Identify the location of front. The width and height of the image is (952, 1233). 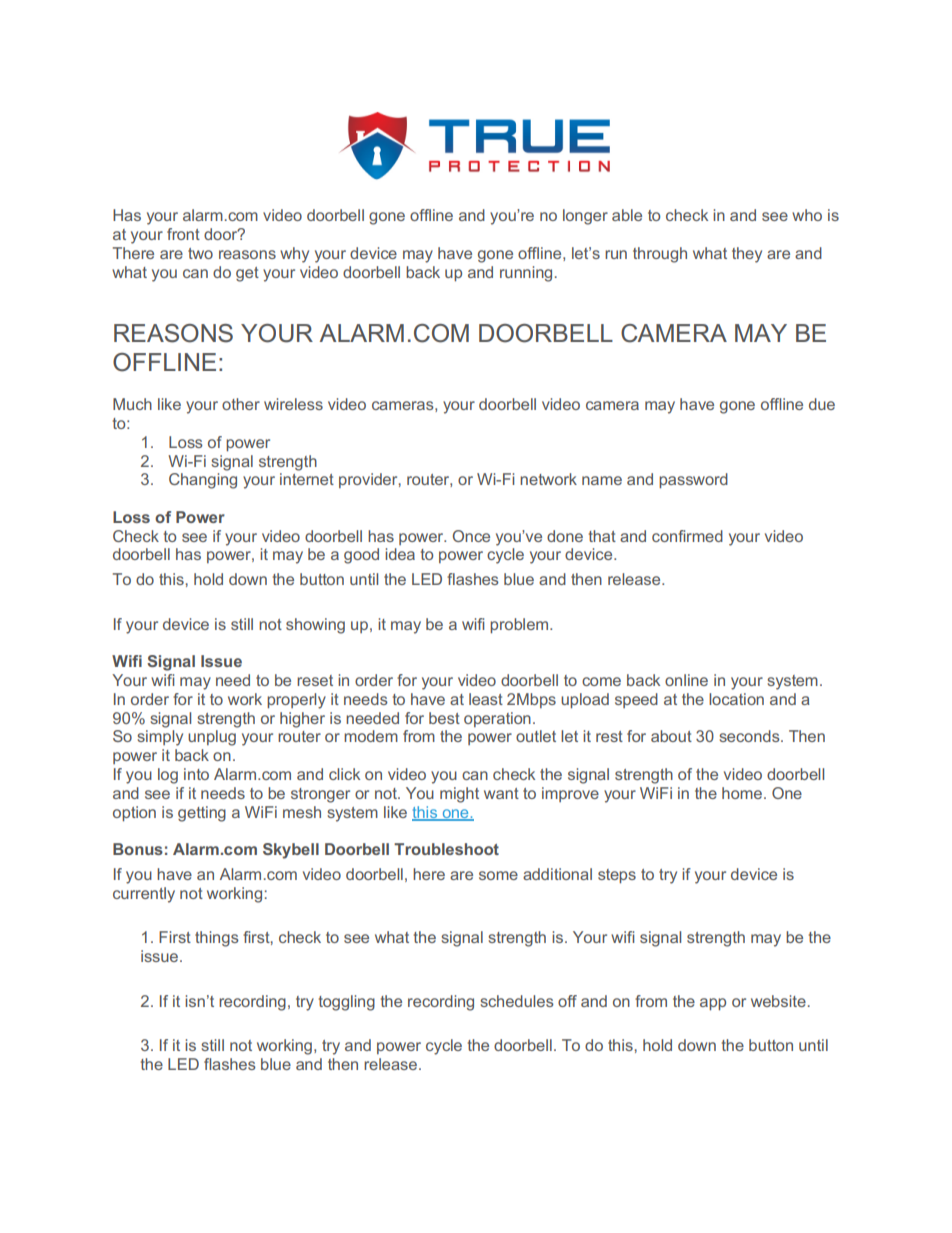
(183, 234).
